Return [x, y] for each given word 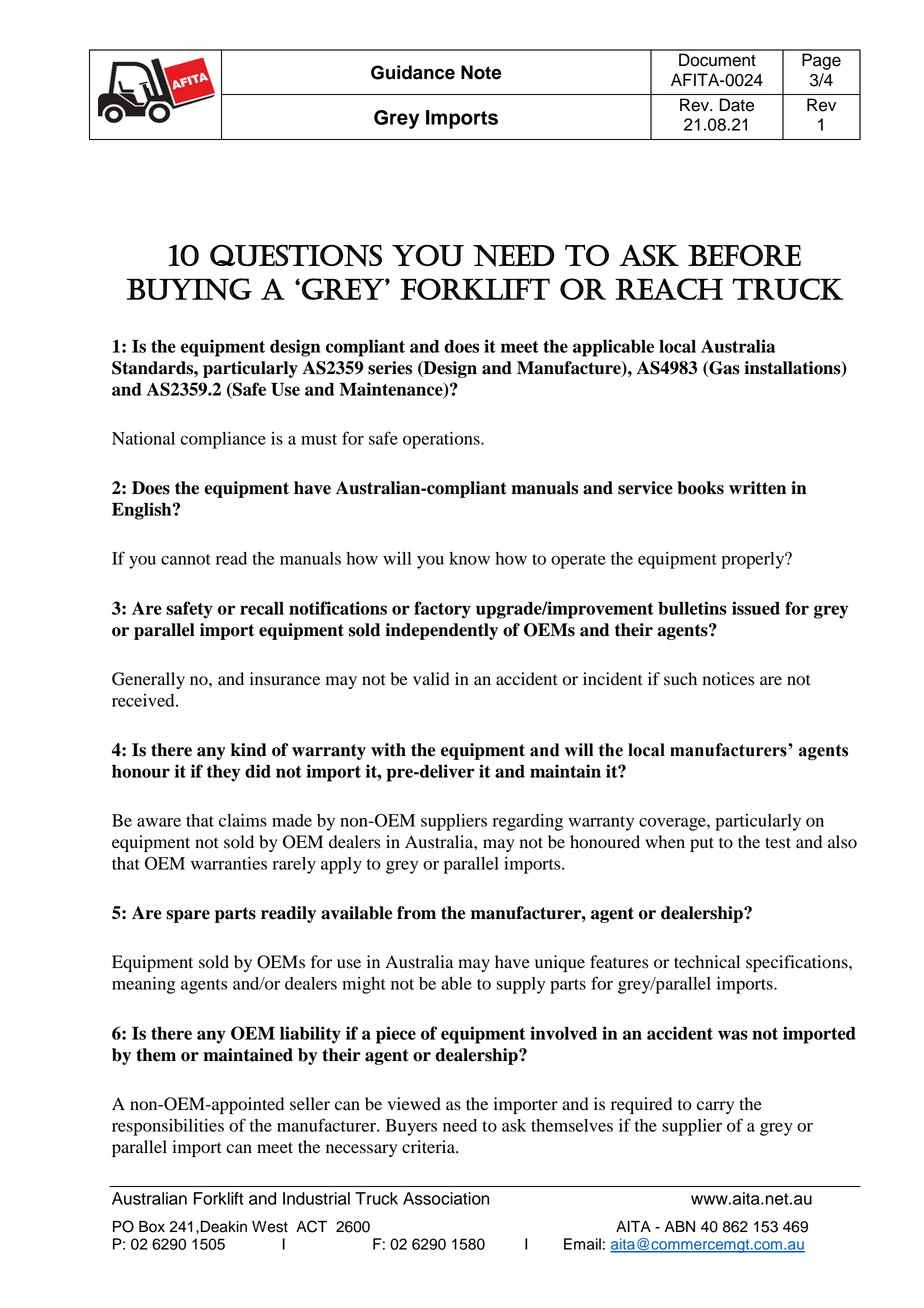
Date [737, 105]
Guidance [413, 72]
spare [188, 916]
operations [442, 440]
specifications [798, 963]
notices [728, 679]
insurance [285, 679]
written [757, 488]
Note [481, 72]
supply [520, 985]
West [270, 1227]
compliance [223, 440]
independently [441, 631]
